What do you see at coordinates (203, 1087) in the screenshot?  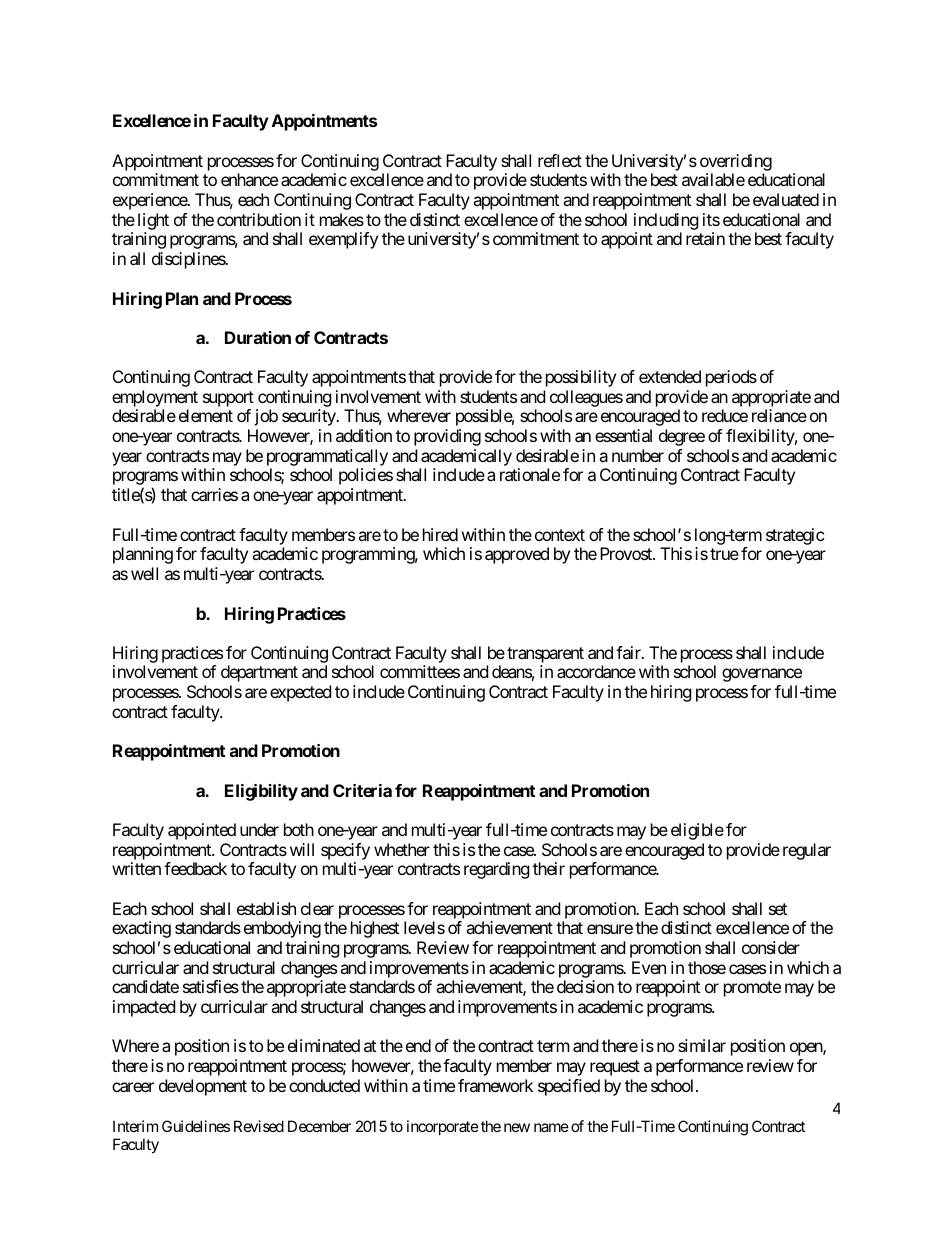 I see `development` at bounding box center [203, 1087].
